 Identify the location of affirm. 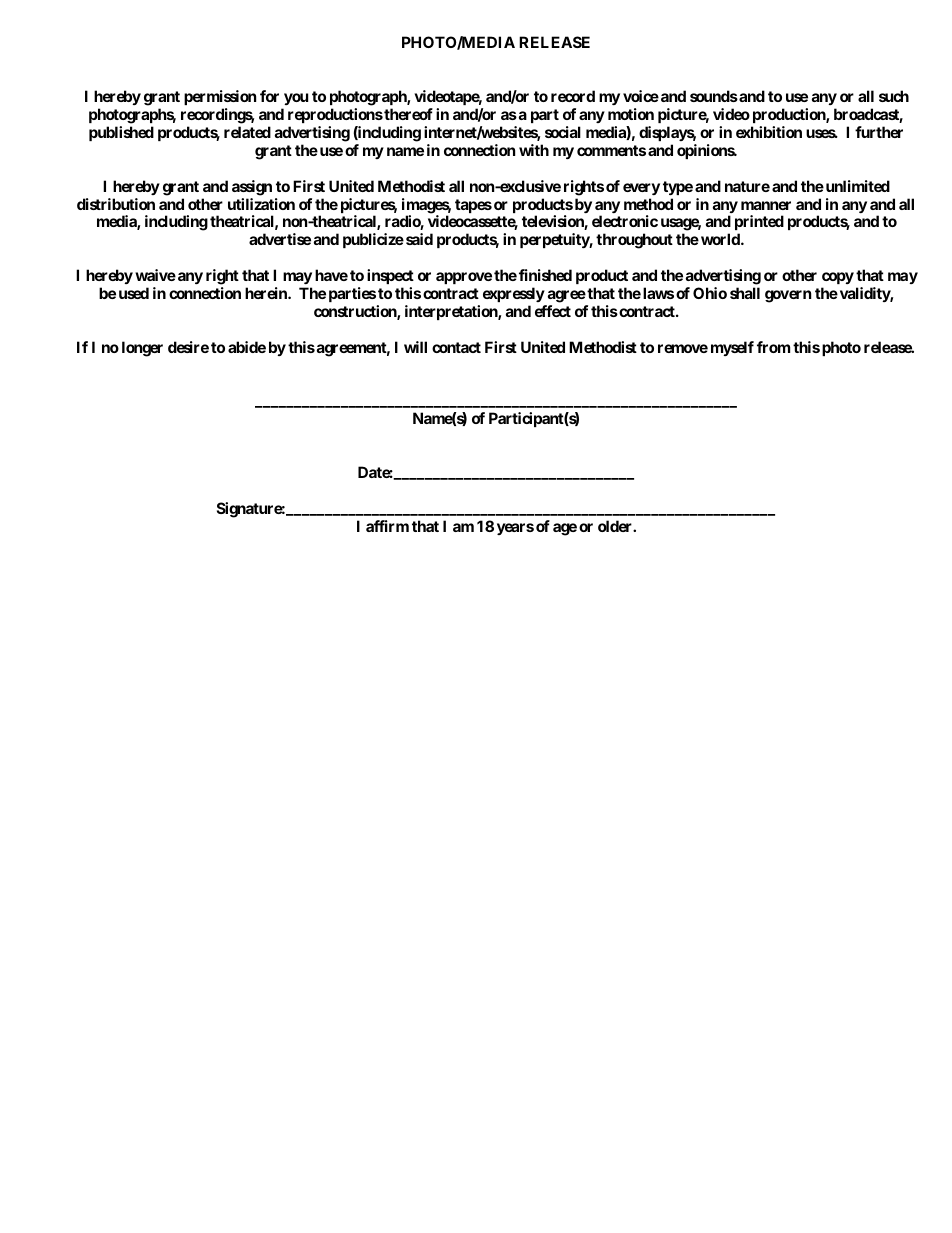
(387, 526).
